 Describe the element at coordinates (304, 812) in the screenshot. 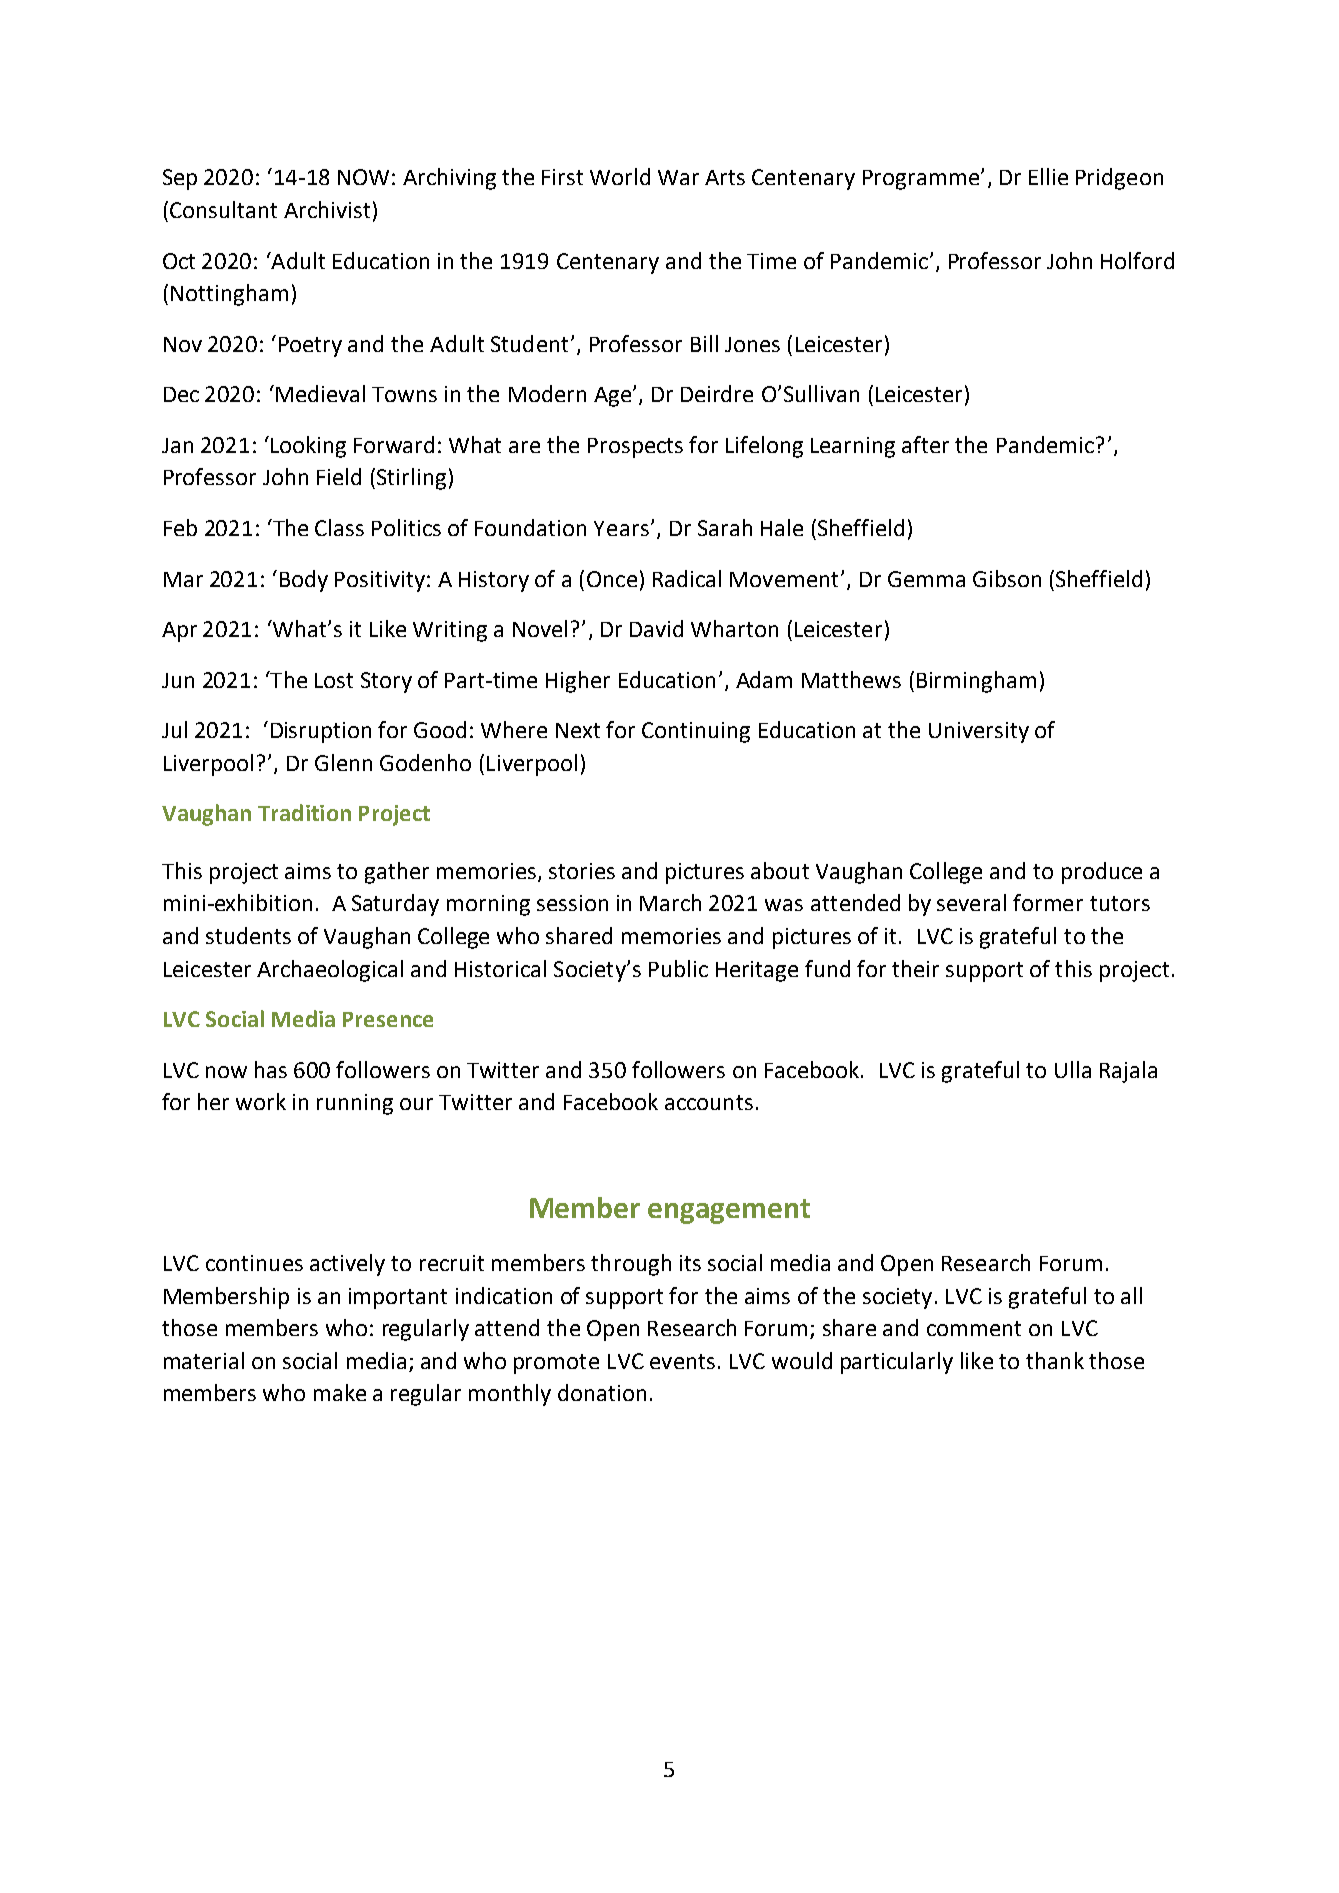

I see `Tradition` at that location.
